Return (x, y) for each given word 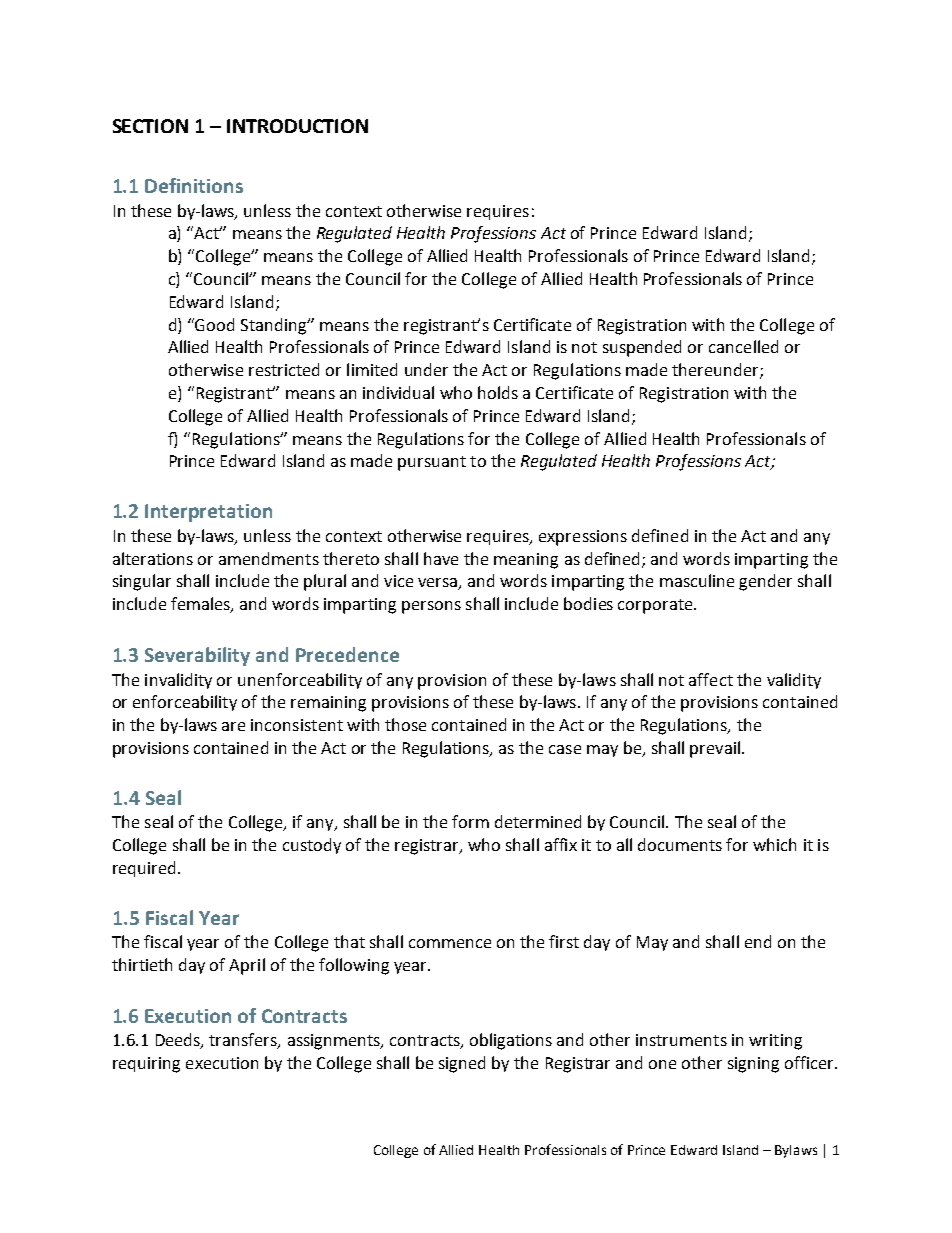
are (233, 726)
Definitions (194, 185)
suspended (642, 348)
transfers (244, 1041)
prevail (715, 749)
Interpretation (208, 513)
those (405, 724)
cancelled (743, 346)
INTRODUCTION (297, 126)
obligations (511, 1041)
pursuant (432, 463)
